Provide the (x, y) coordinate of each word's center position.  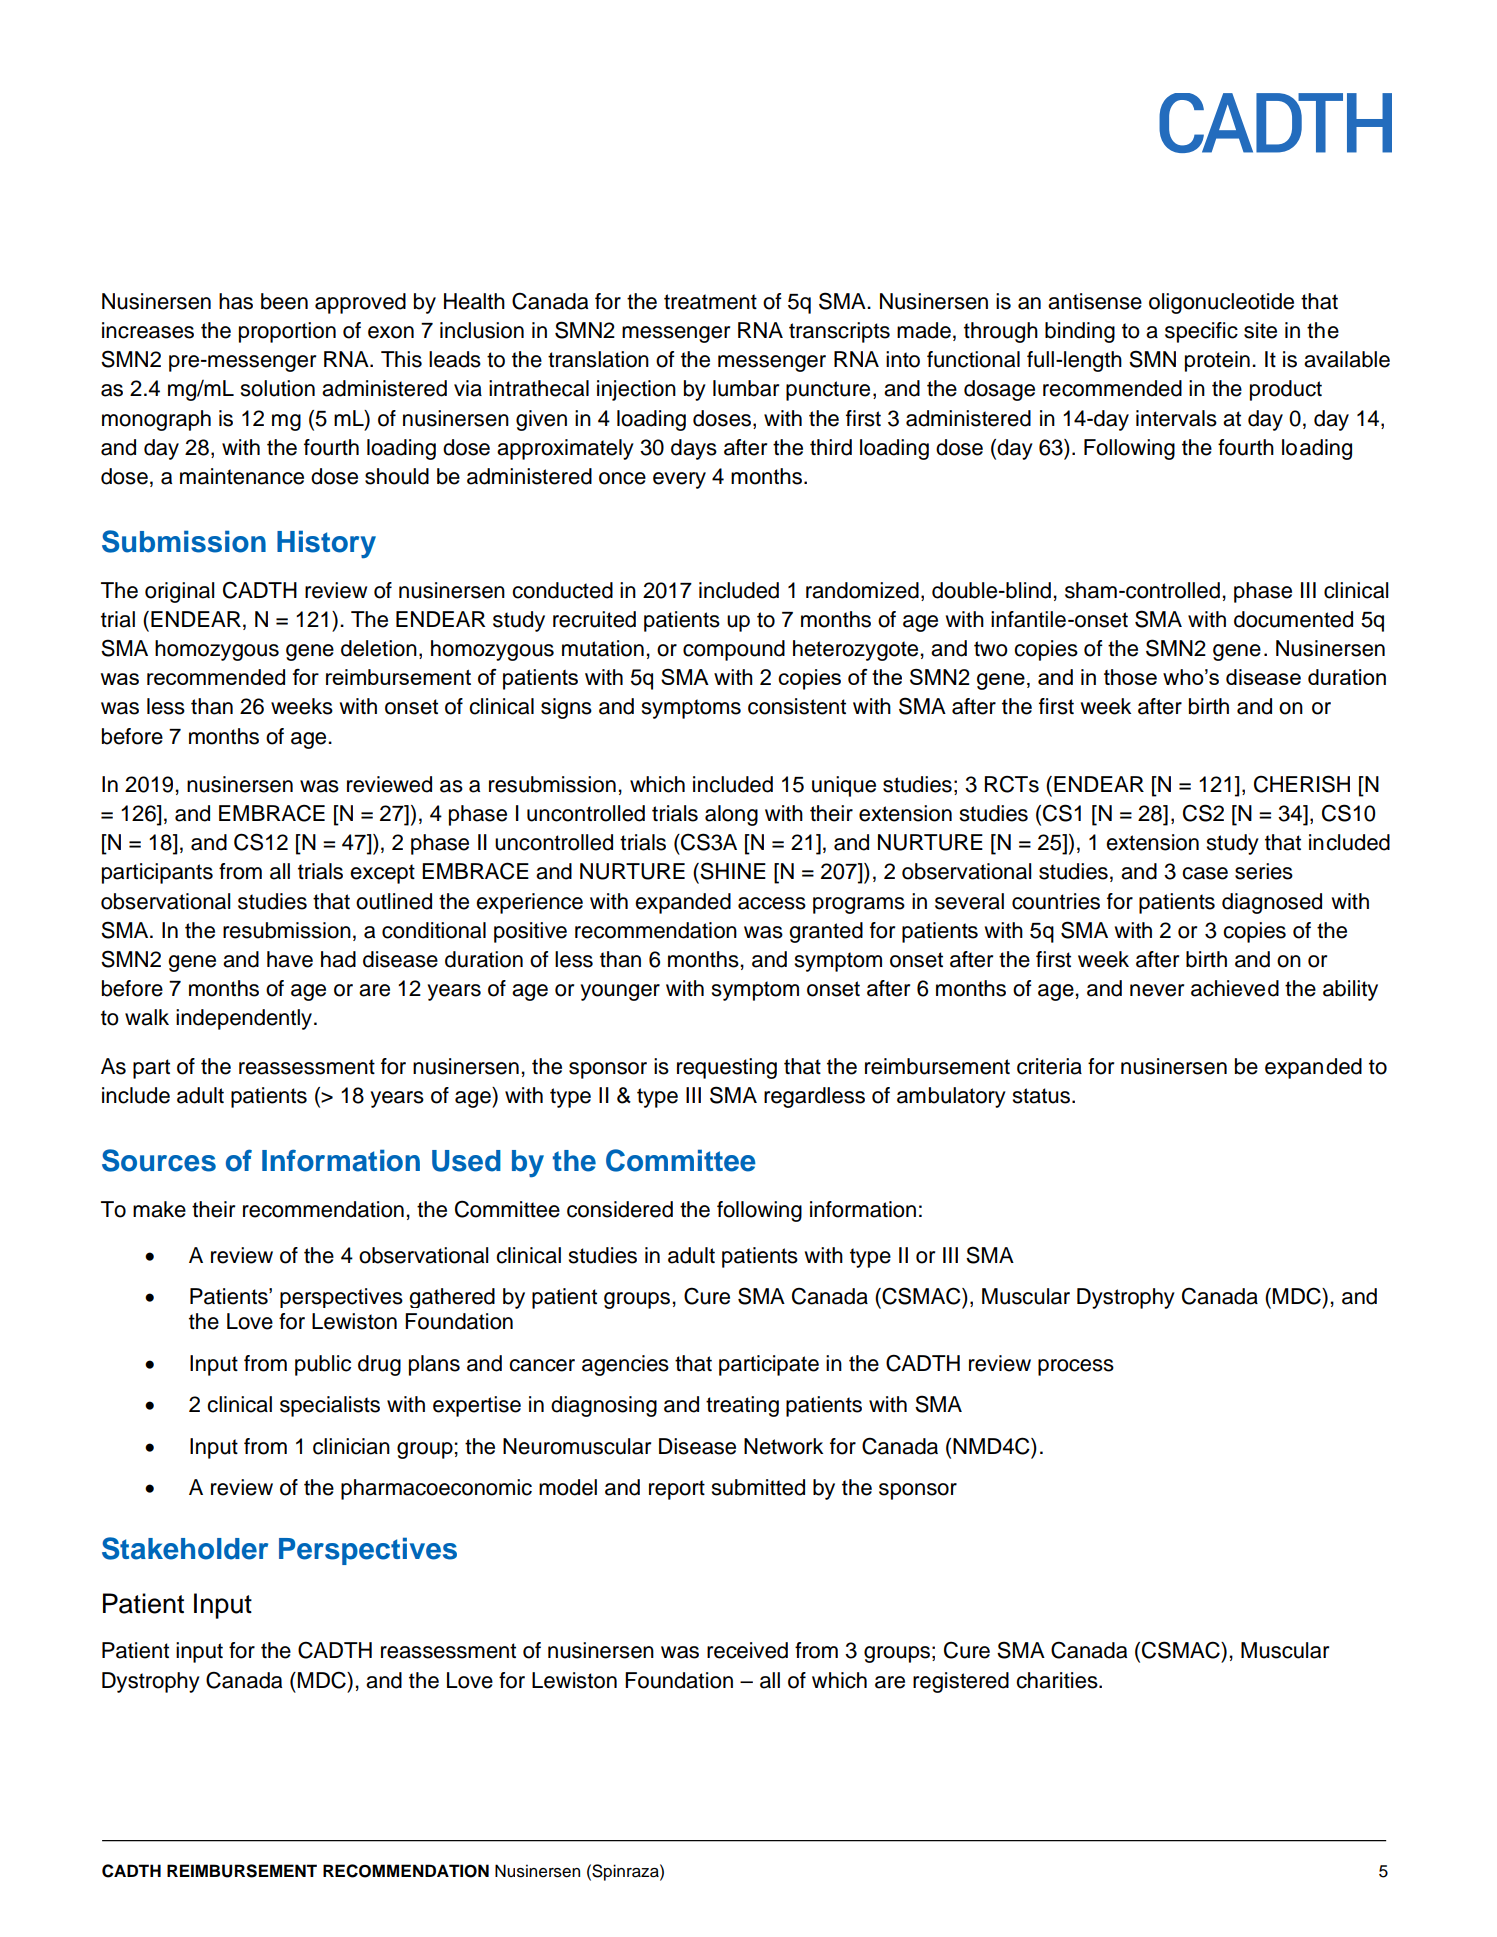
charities (1058, 1680)
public (323, 1365)
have (290, 959)
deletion (379, 648)
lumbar (746, 388)
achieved (1235, 988)
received (747, 1650)
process (1076, 1367)
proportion (287, 332)
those (1130, 677)
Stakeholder (185, 1548)
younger (620, 992)
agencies (625, 1365)
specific (1201, 332)
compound (734, 650)
